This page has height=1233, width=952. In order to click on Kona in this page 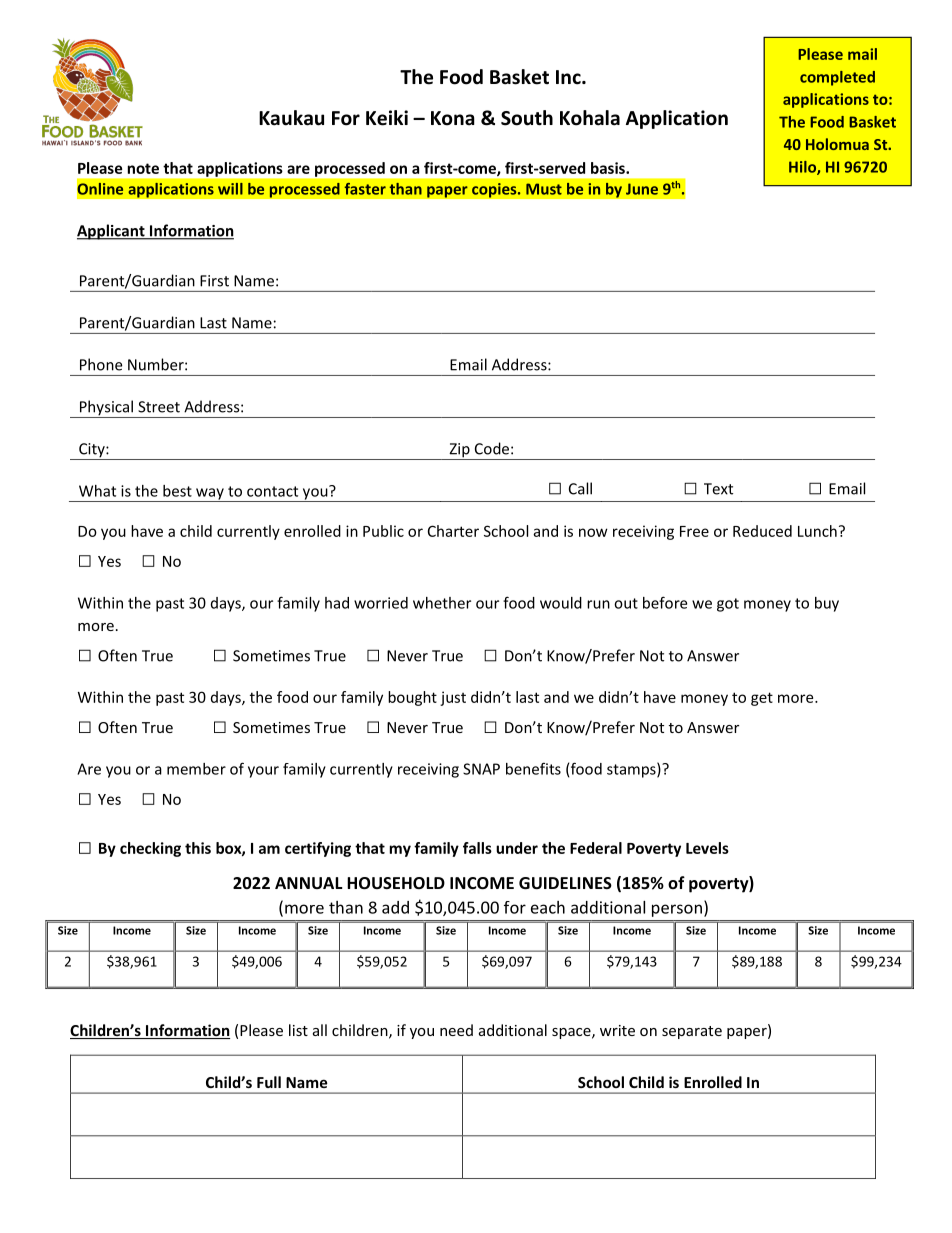, I will do `click(453, 118)`.
